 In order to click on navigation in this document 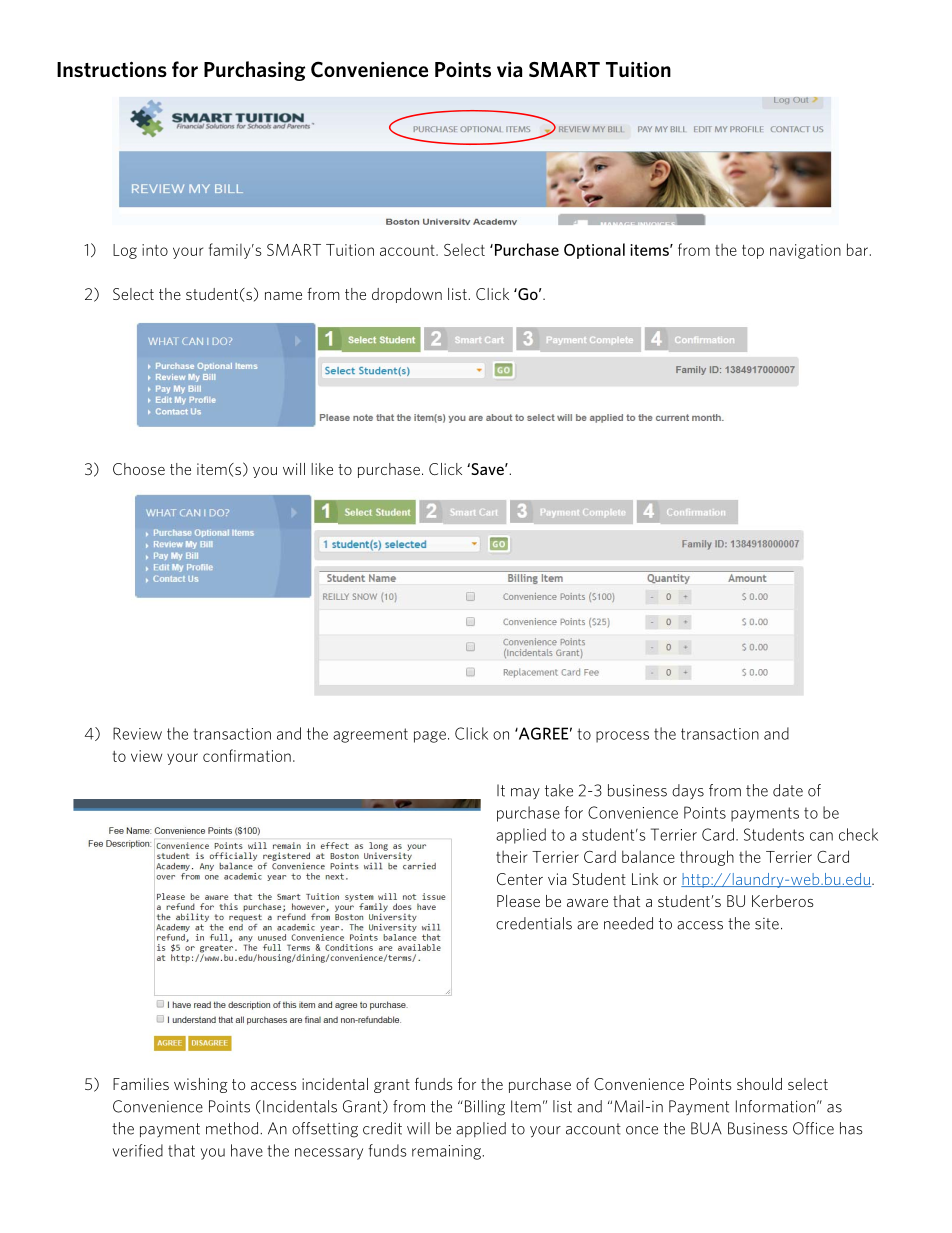, I will do `click(805, 251)`.
